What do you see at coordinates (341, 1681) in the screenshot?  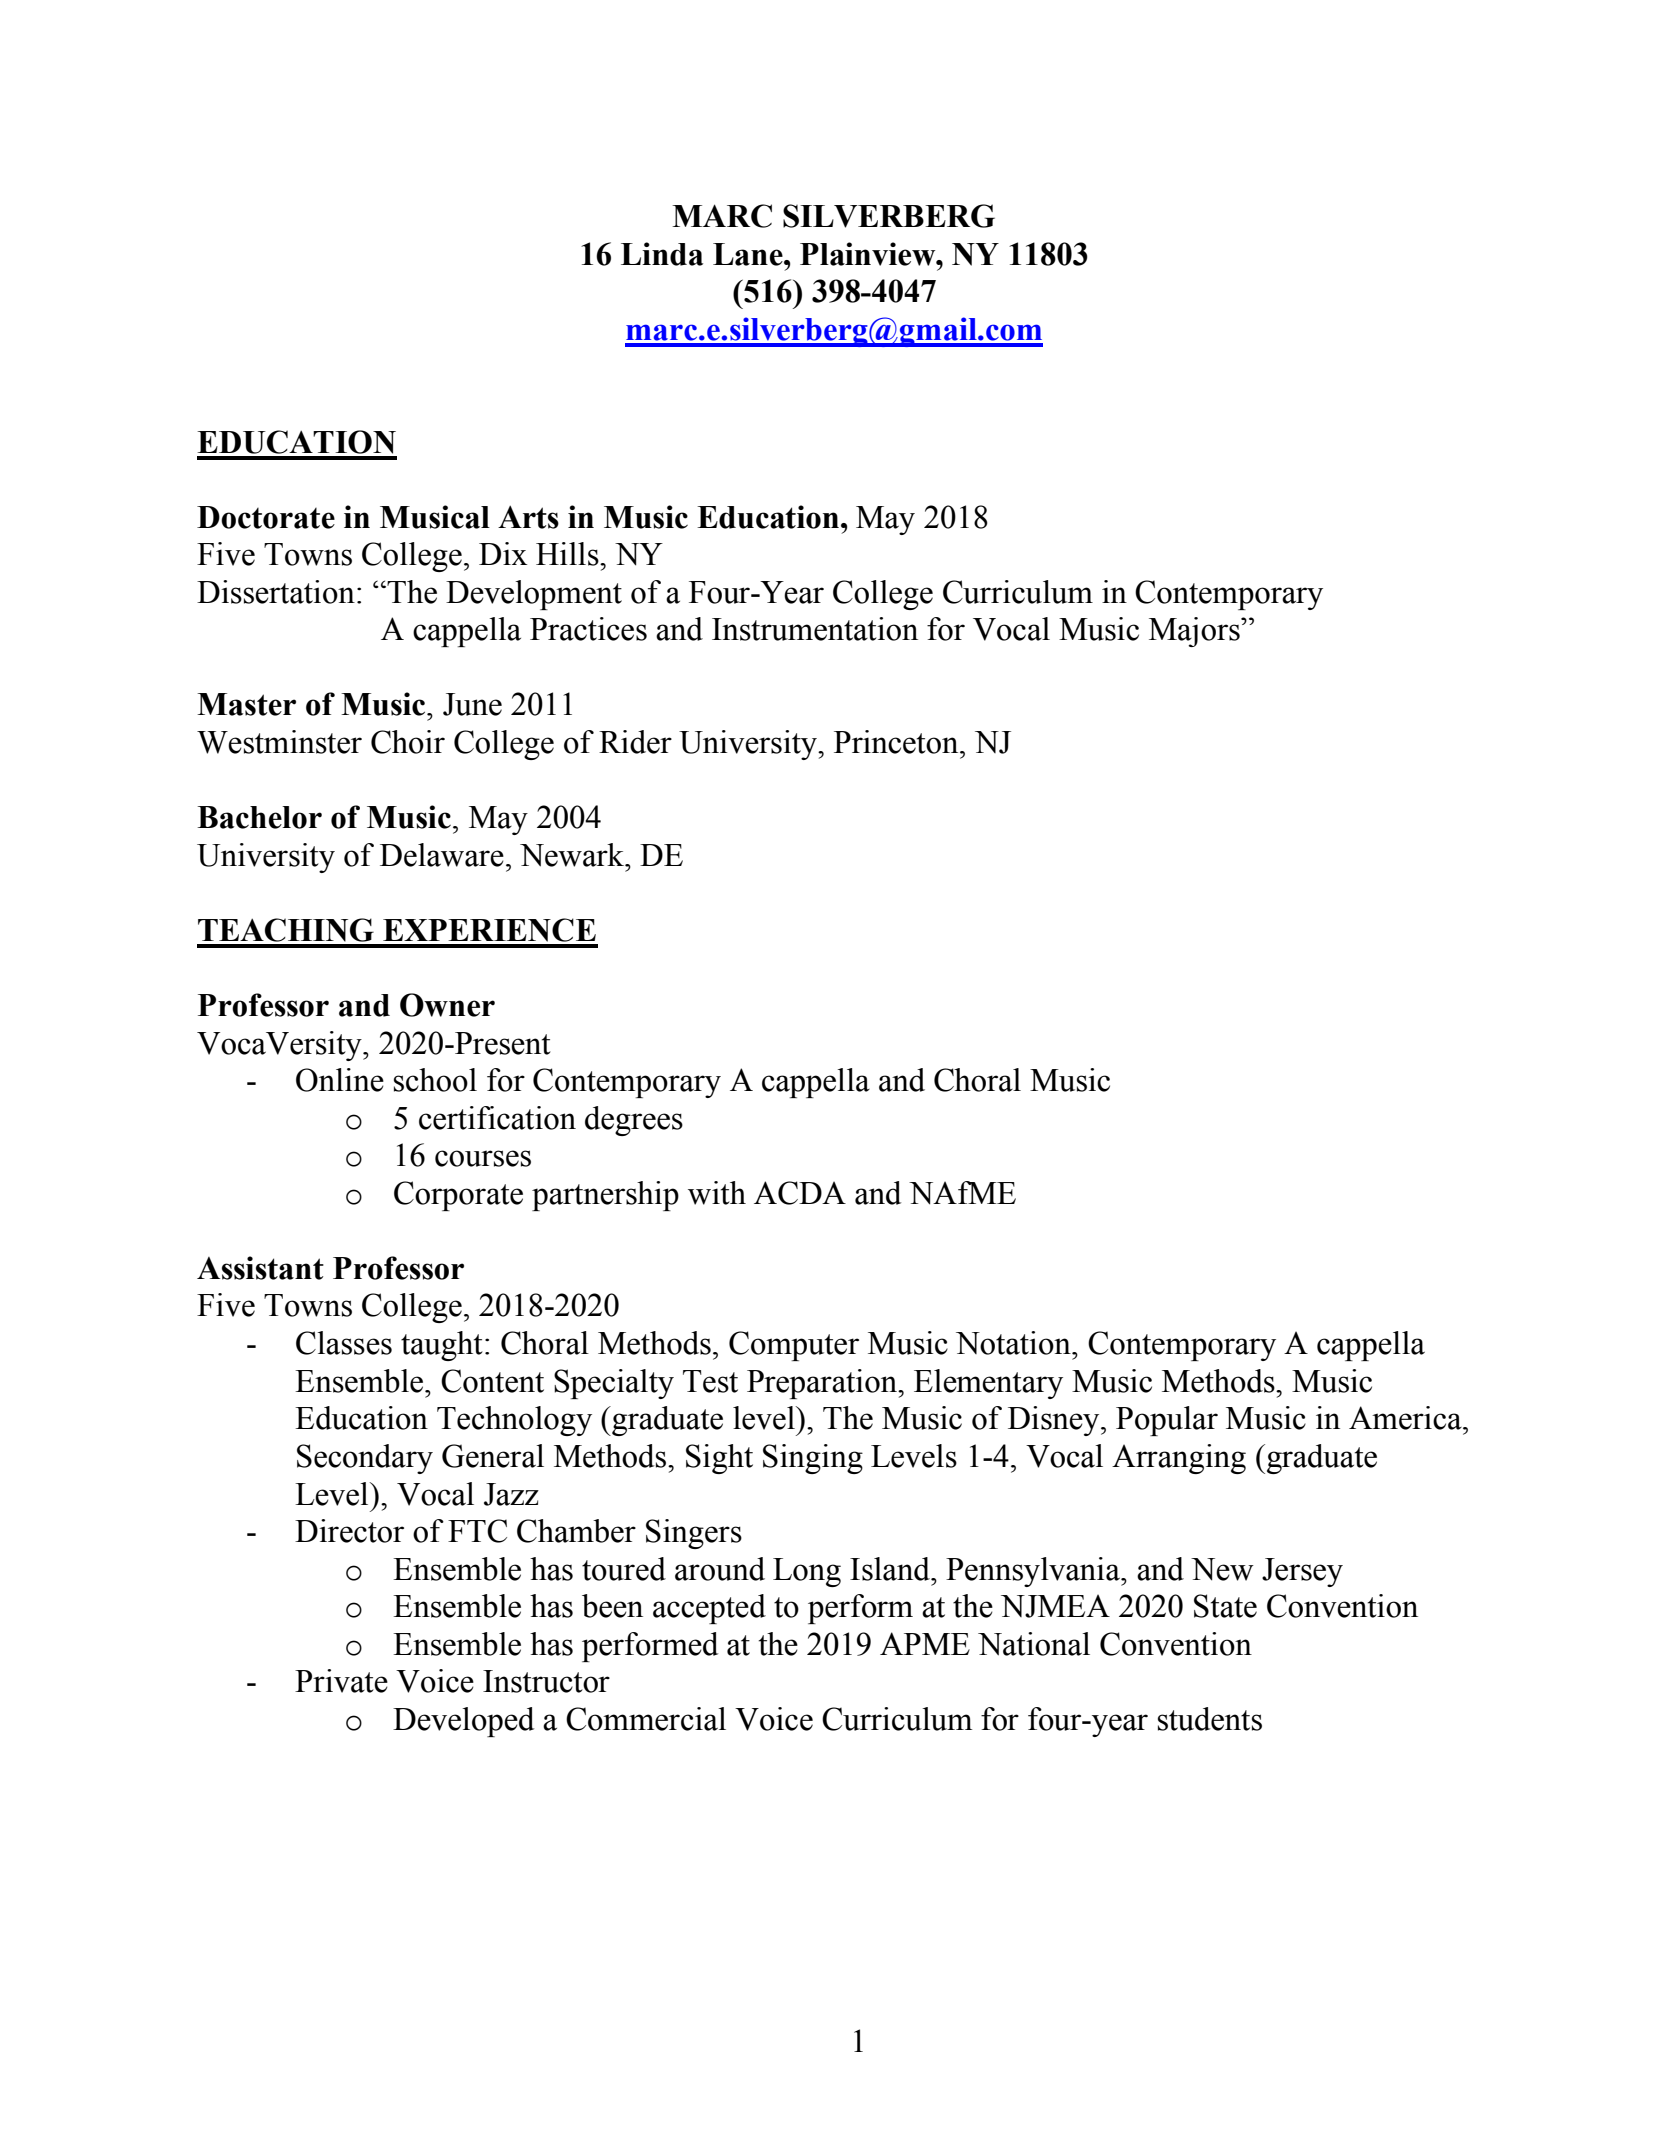 I see `Private` at bounding box center [341, 1681].
